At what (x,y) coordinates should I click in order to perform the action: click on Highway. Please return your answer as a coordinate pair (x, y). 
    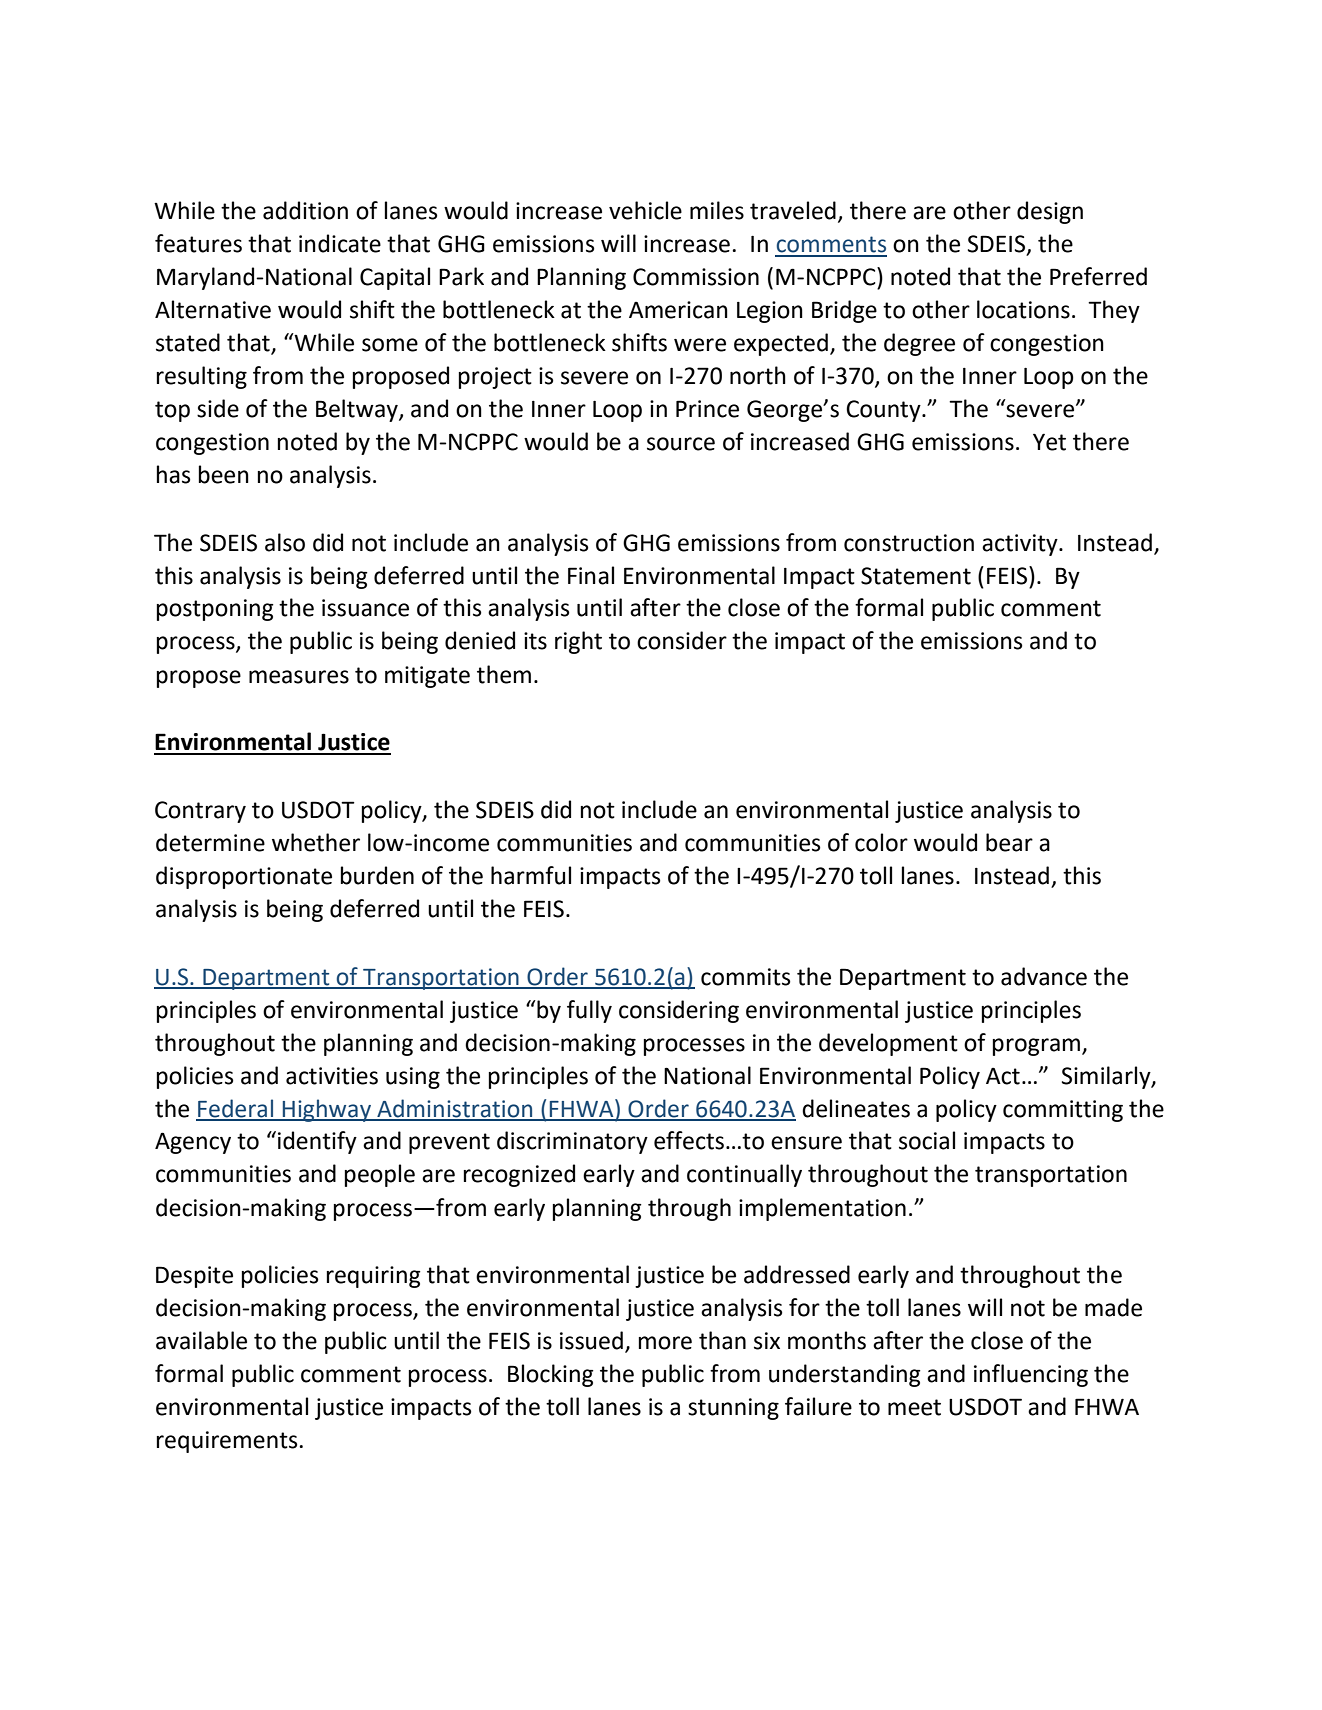
    Looking at the image, I should click on (327, 1110).
